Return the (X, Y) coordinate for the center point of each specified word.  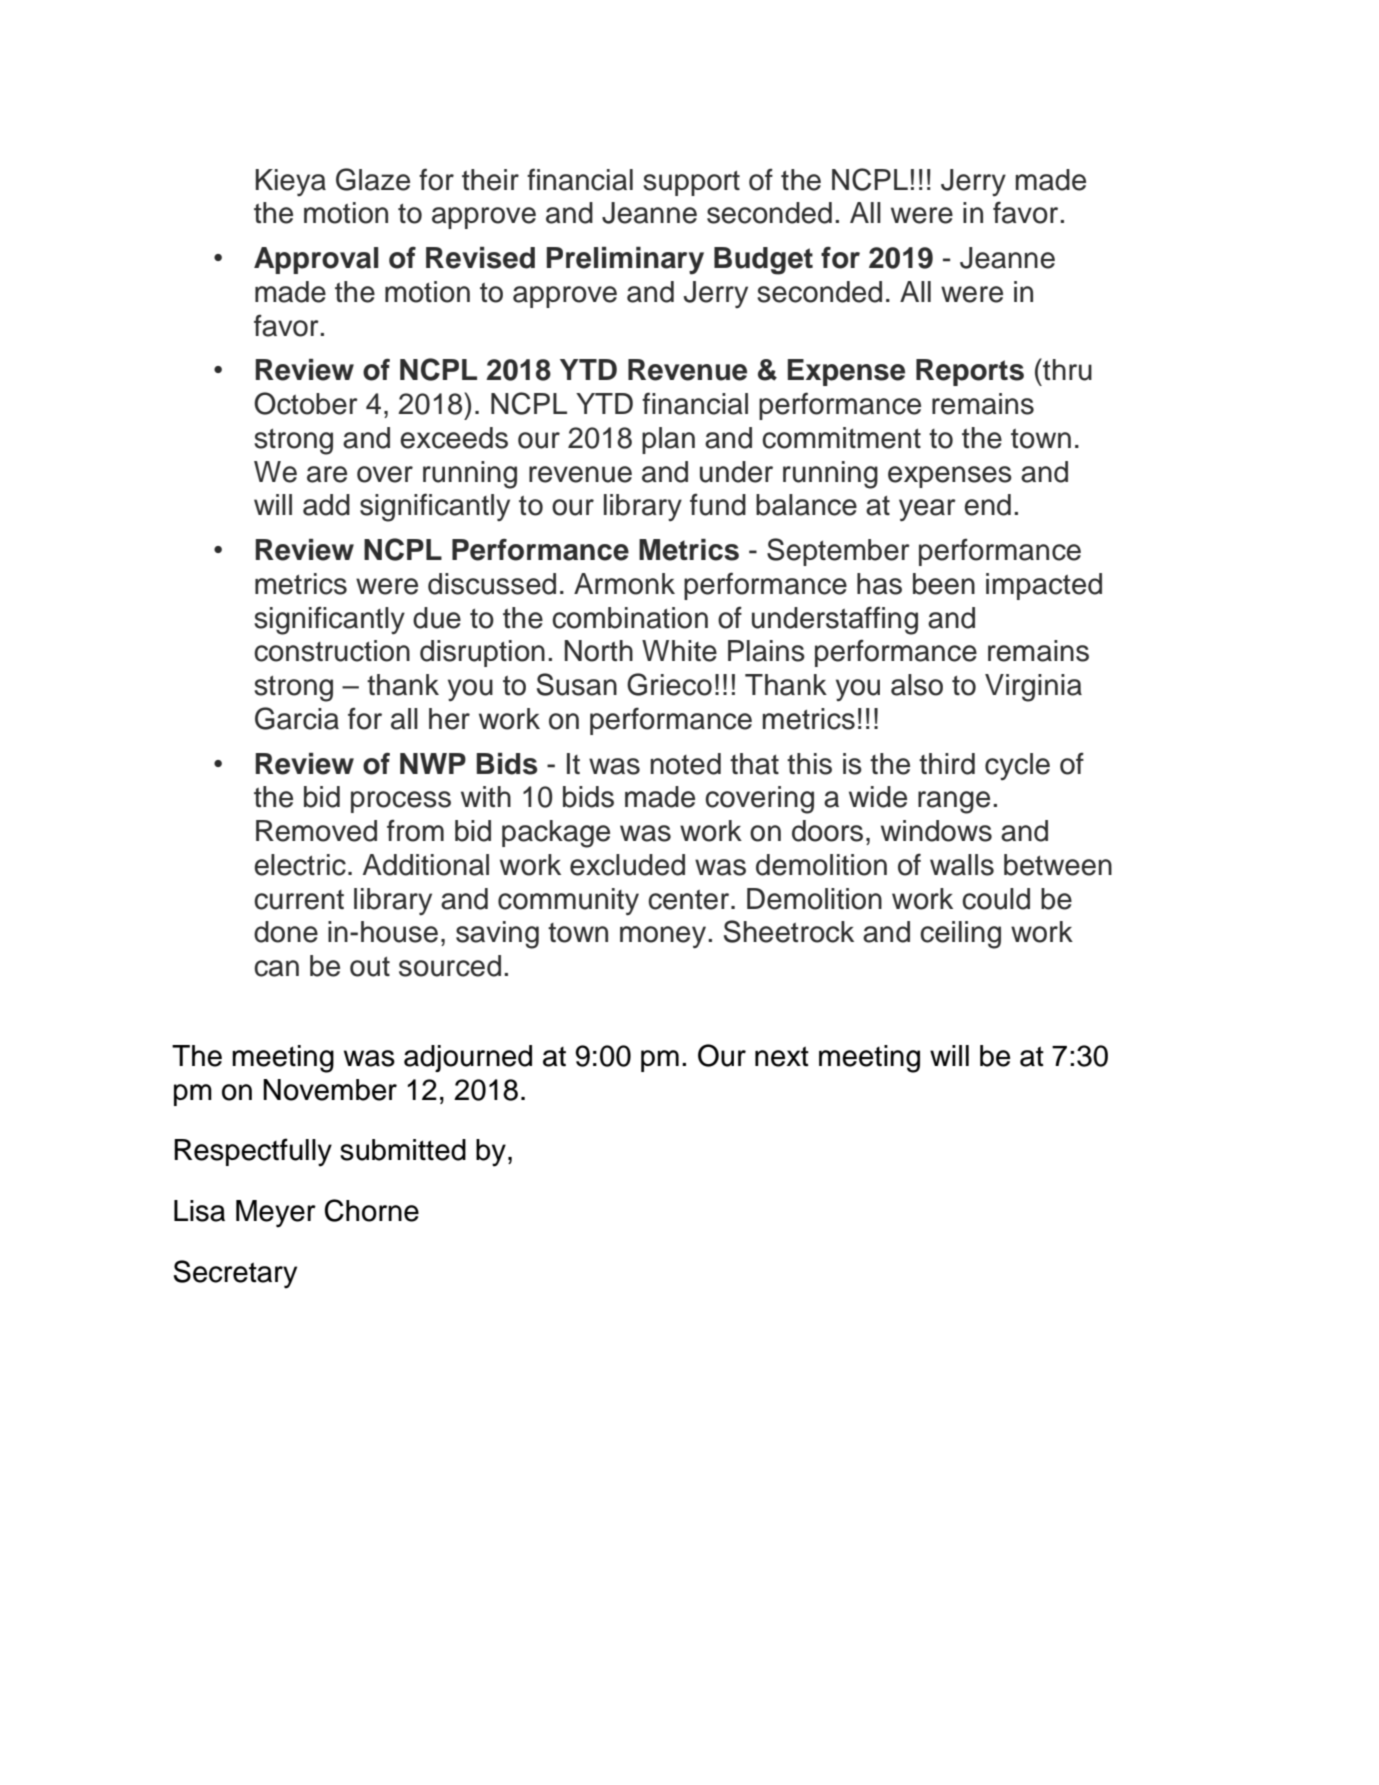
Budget (763, 261)
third (947, 764)
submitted (403, 1150)
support (691, 183)
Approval (316, 260)
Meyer (276, 1214)
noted (686, 764)
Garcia (297, 718)
